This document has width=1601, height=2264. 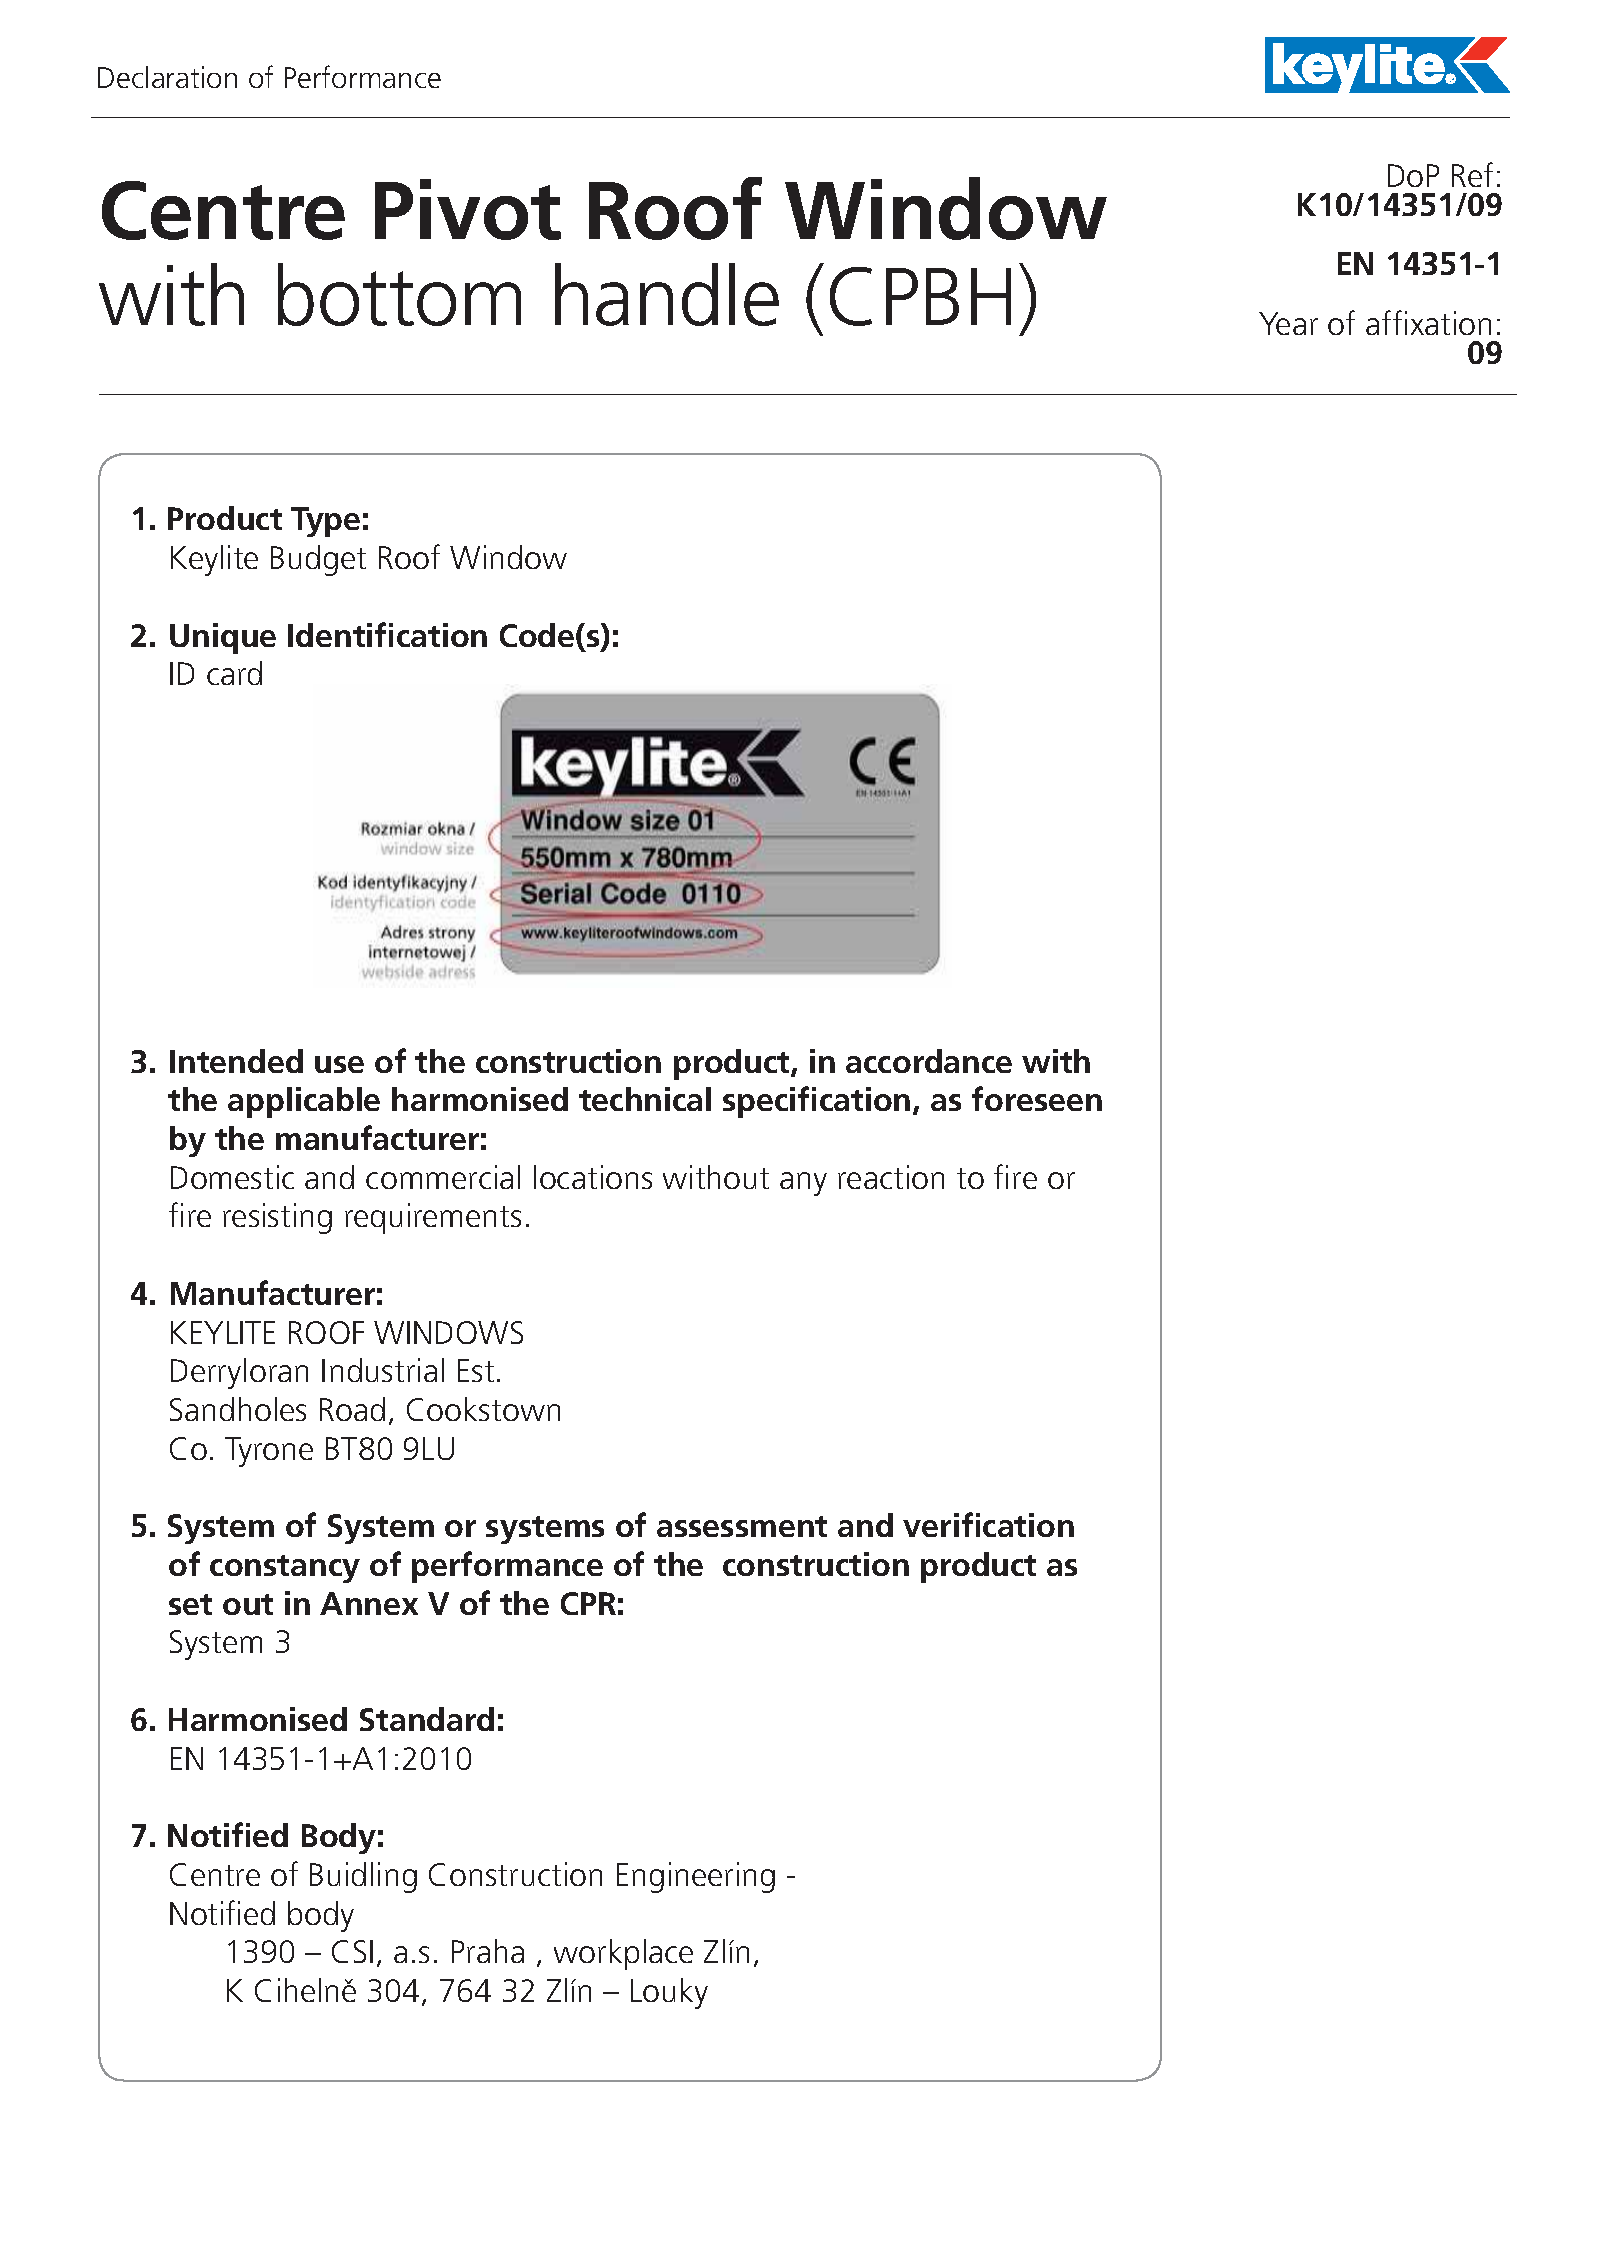 What do you see at coordinates (667, 294) in the document?
I see `handle` at bounding box center [667, 294].
